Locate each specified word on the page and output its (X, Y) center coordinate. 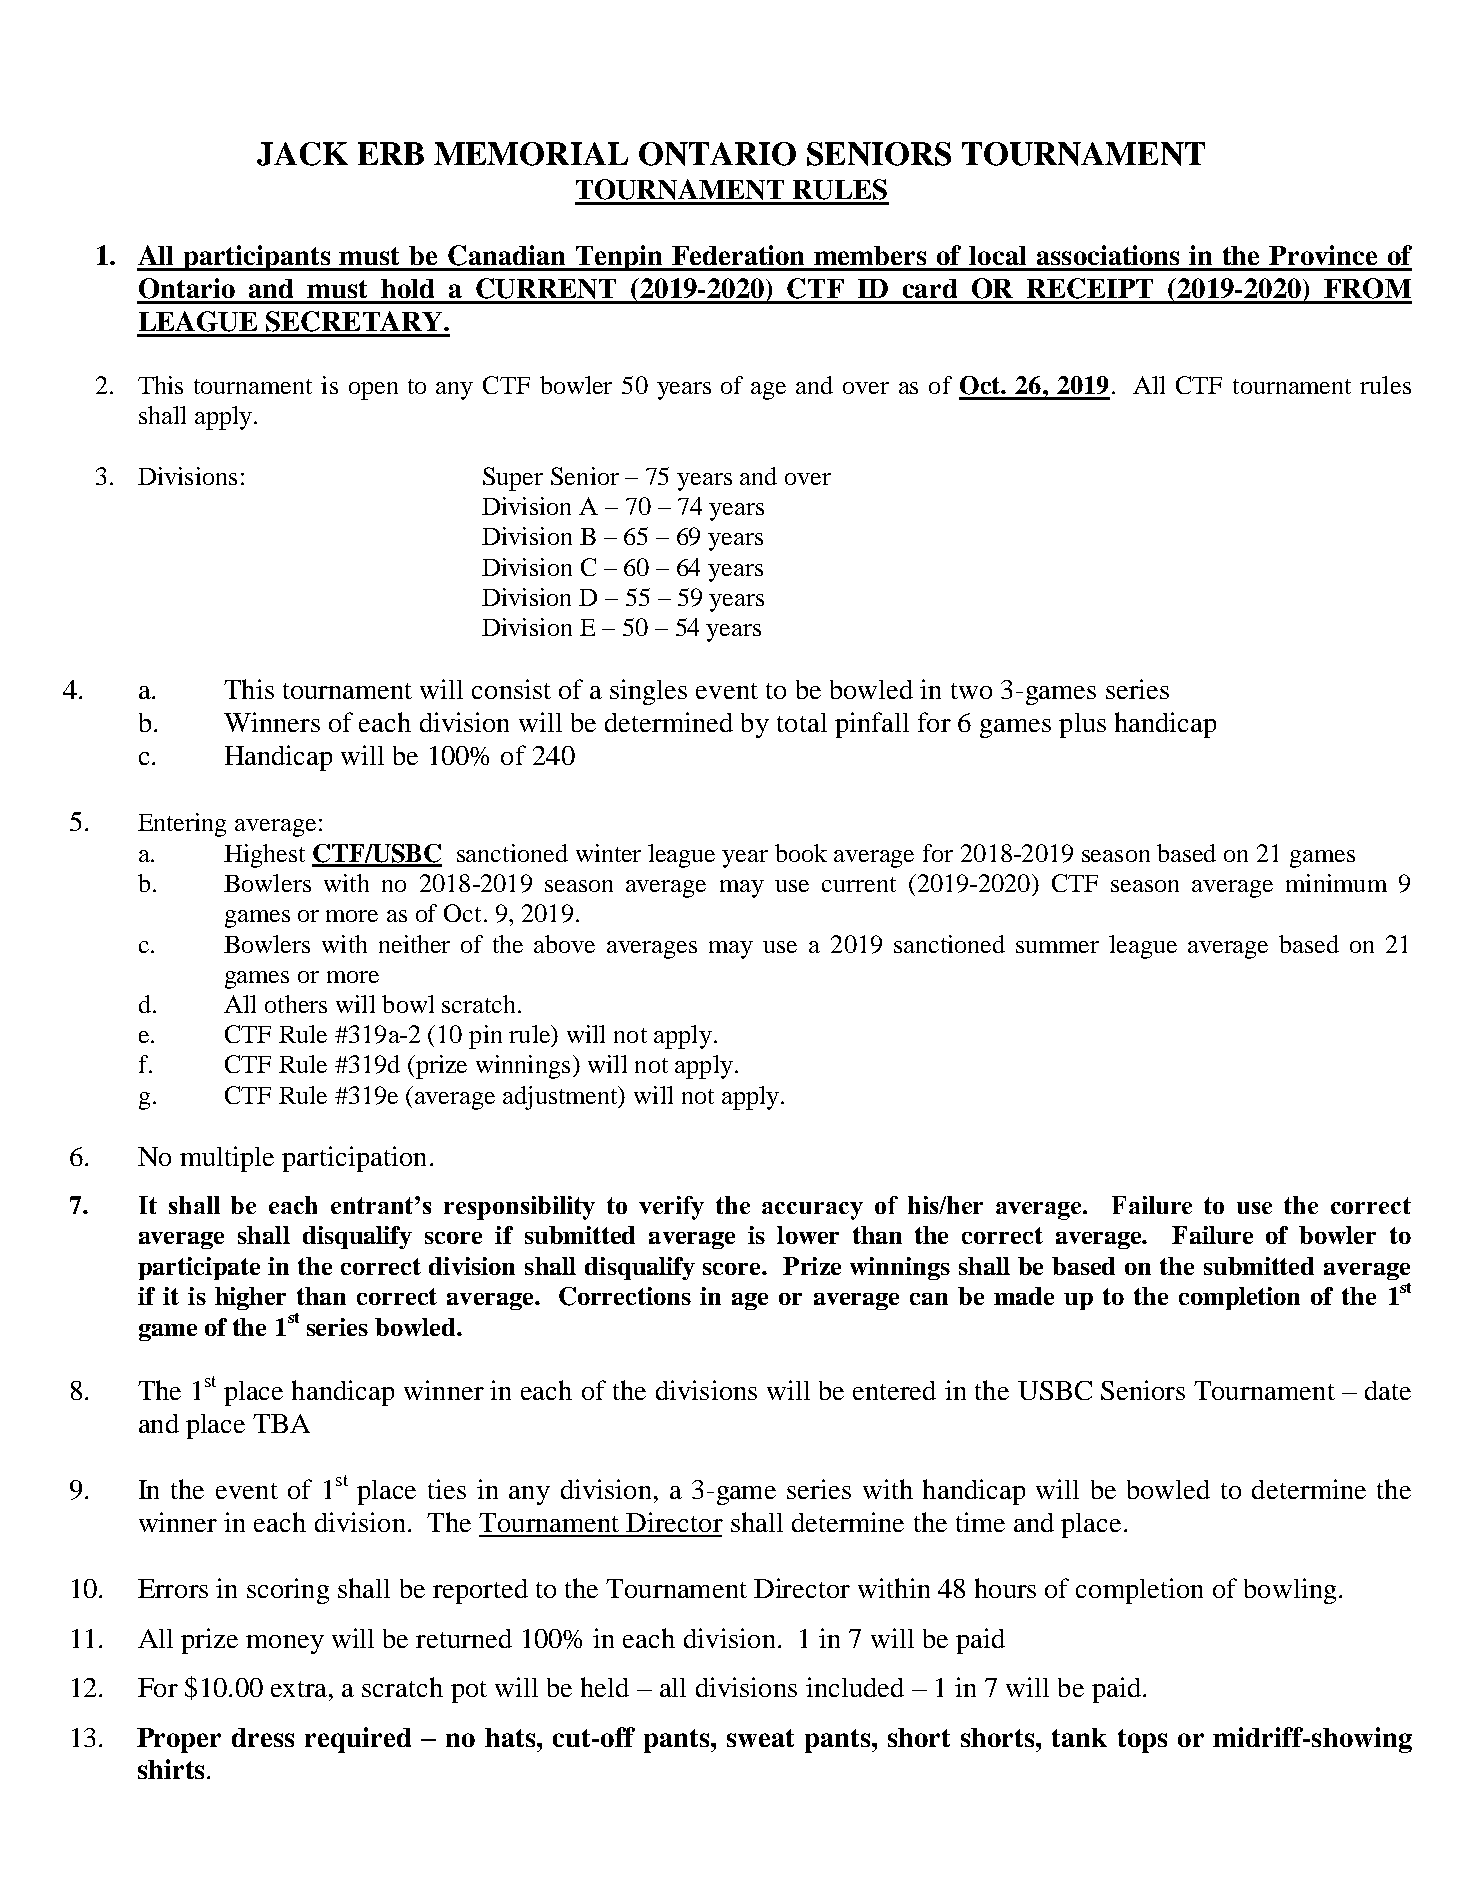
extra (300, 1689)
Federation (738, 255)
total (802, 722)
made (1024, 1296)
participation (354, 1159)
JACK (302, 154)
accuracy (812, 1211)
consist (511, 689)
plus (1082, 725)
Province (1323, 255)
